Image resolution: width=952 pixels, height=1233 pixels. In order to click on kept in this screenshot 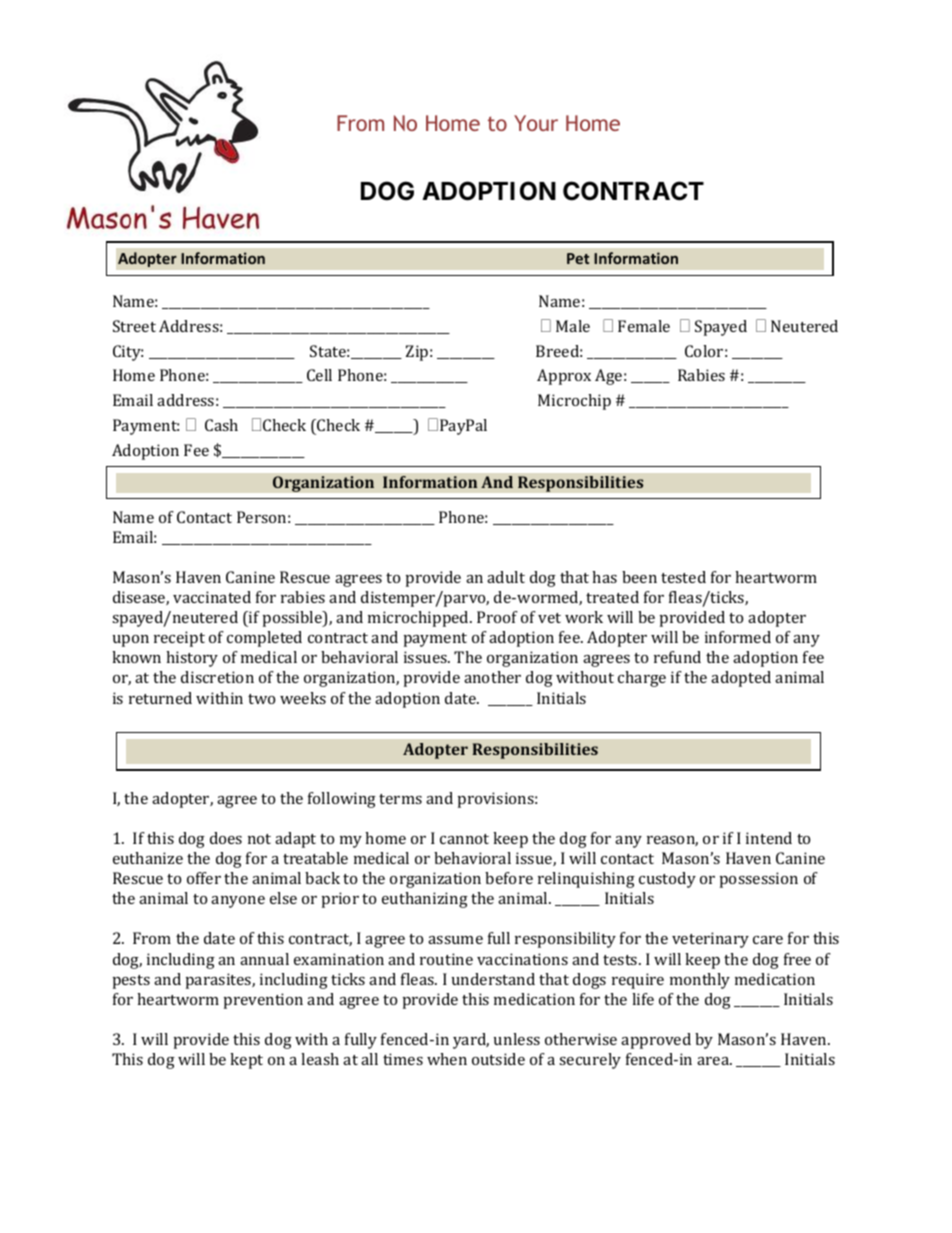, I will do `click(246, 1061)`.
